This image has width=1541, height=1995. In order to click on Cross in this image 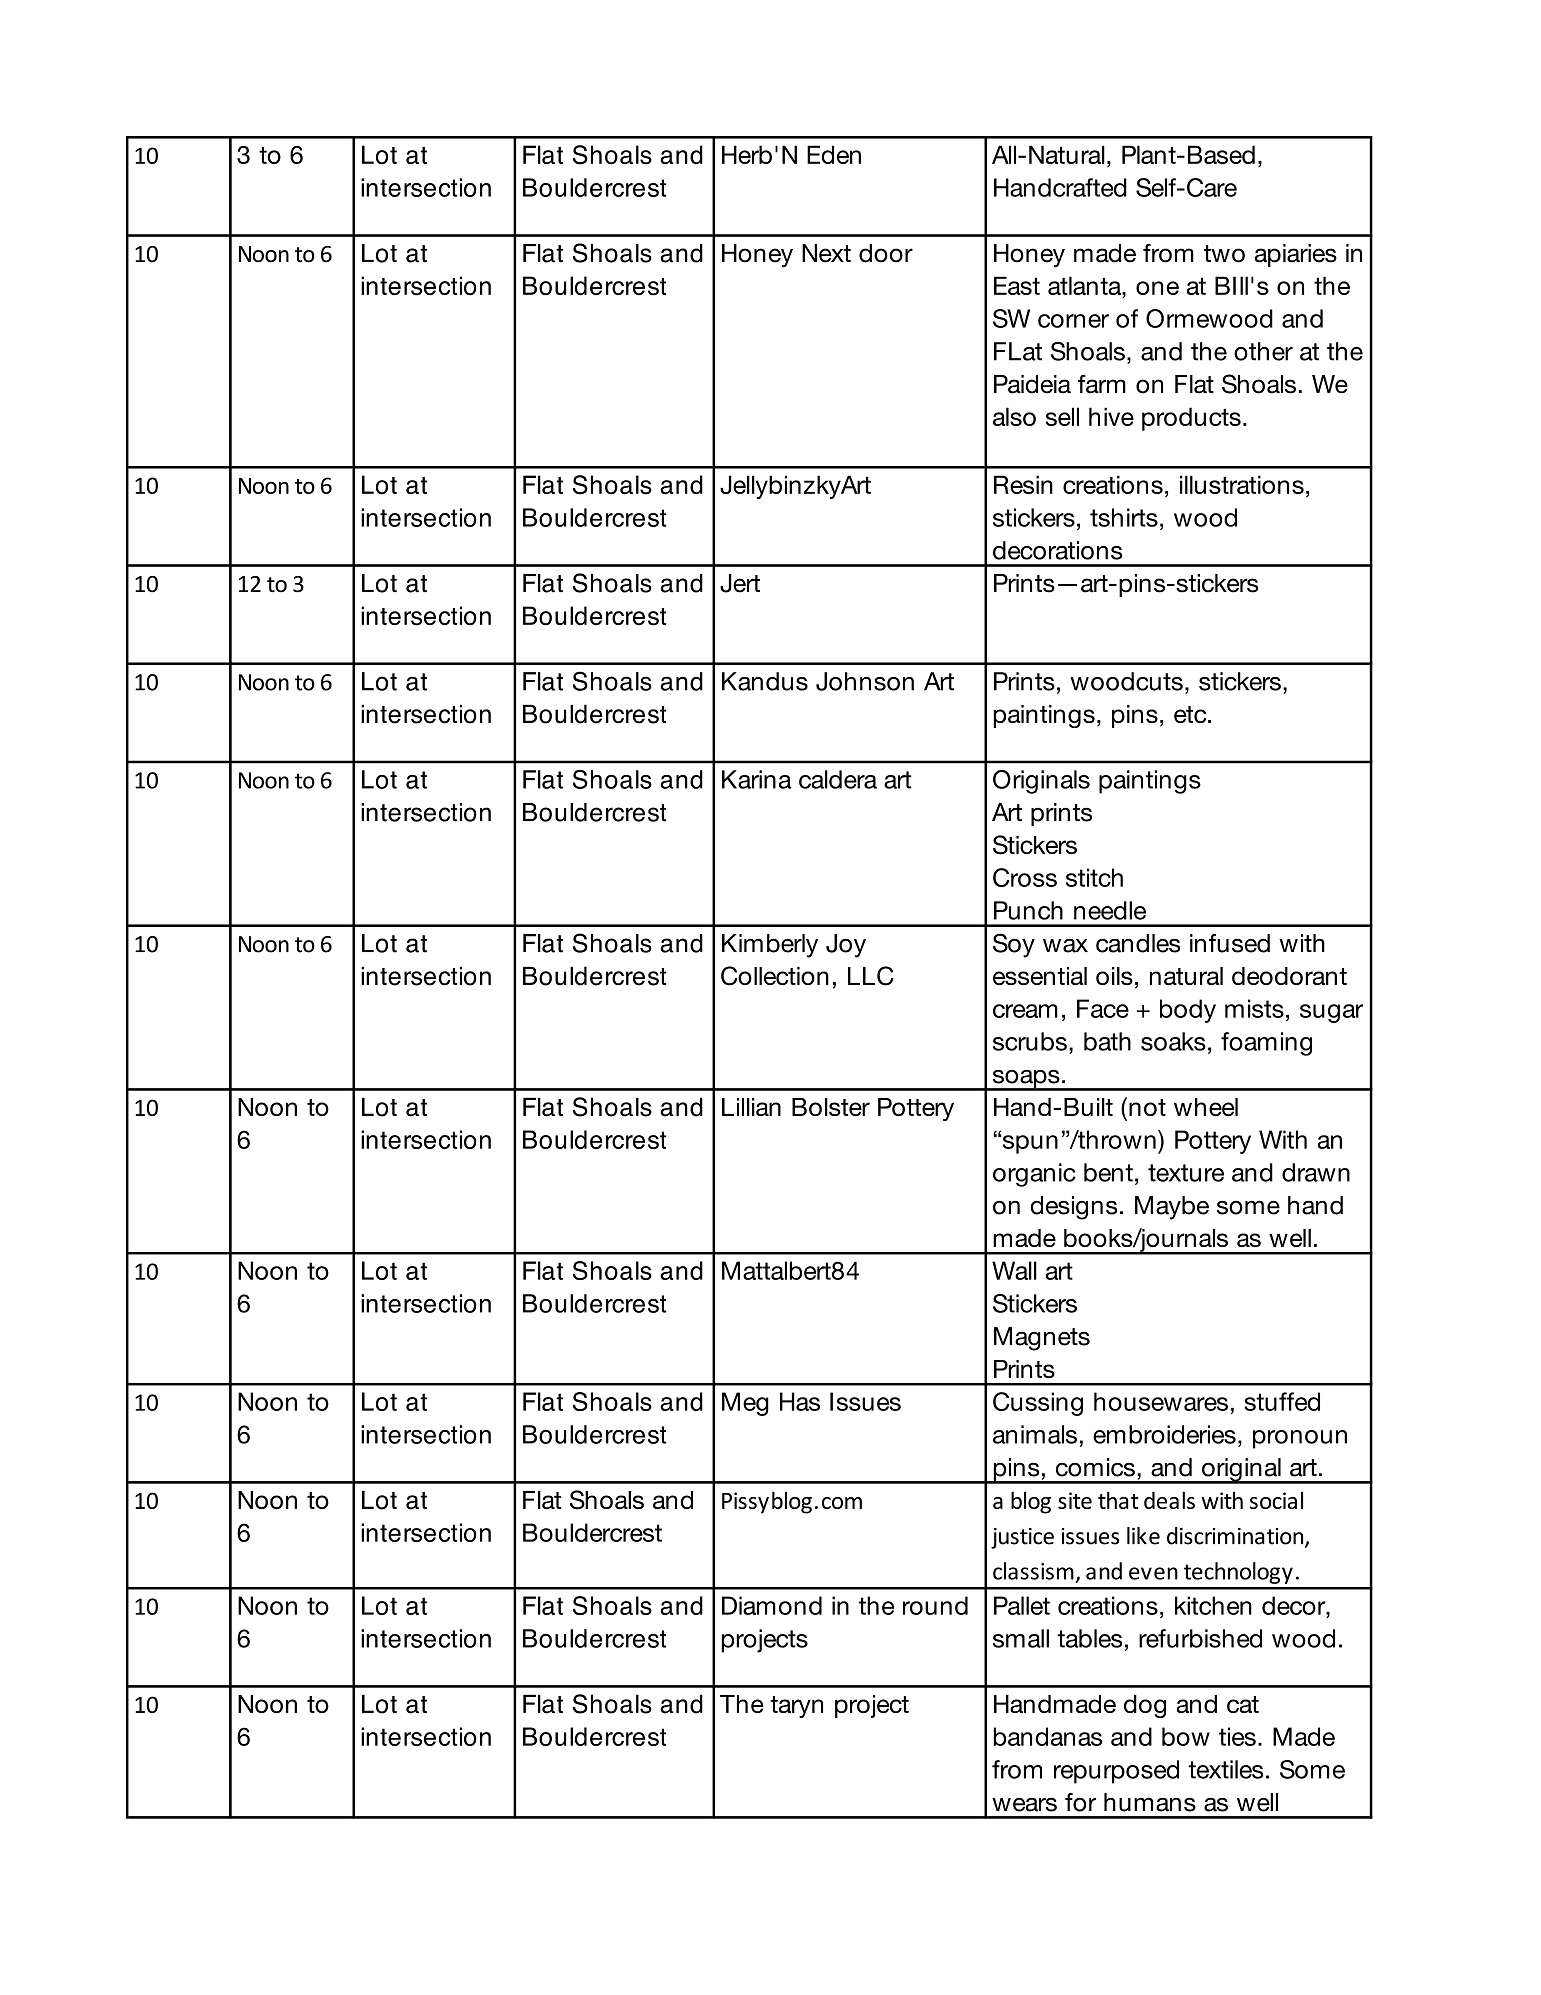, I will do `click(1025, 877)`.
